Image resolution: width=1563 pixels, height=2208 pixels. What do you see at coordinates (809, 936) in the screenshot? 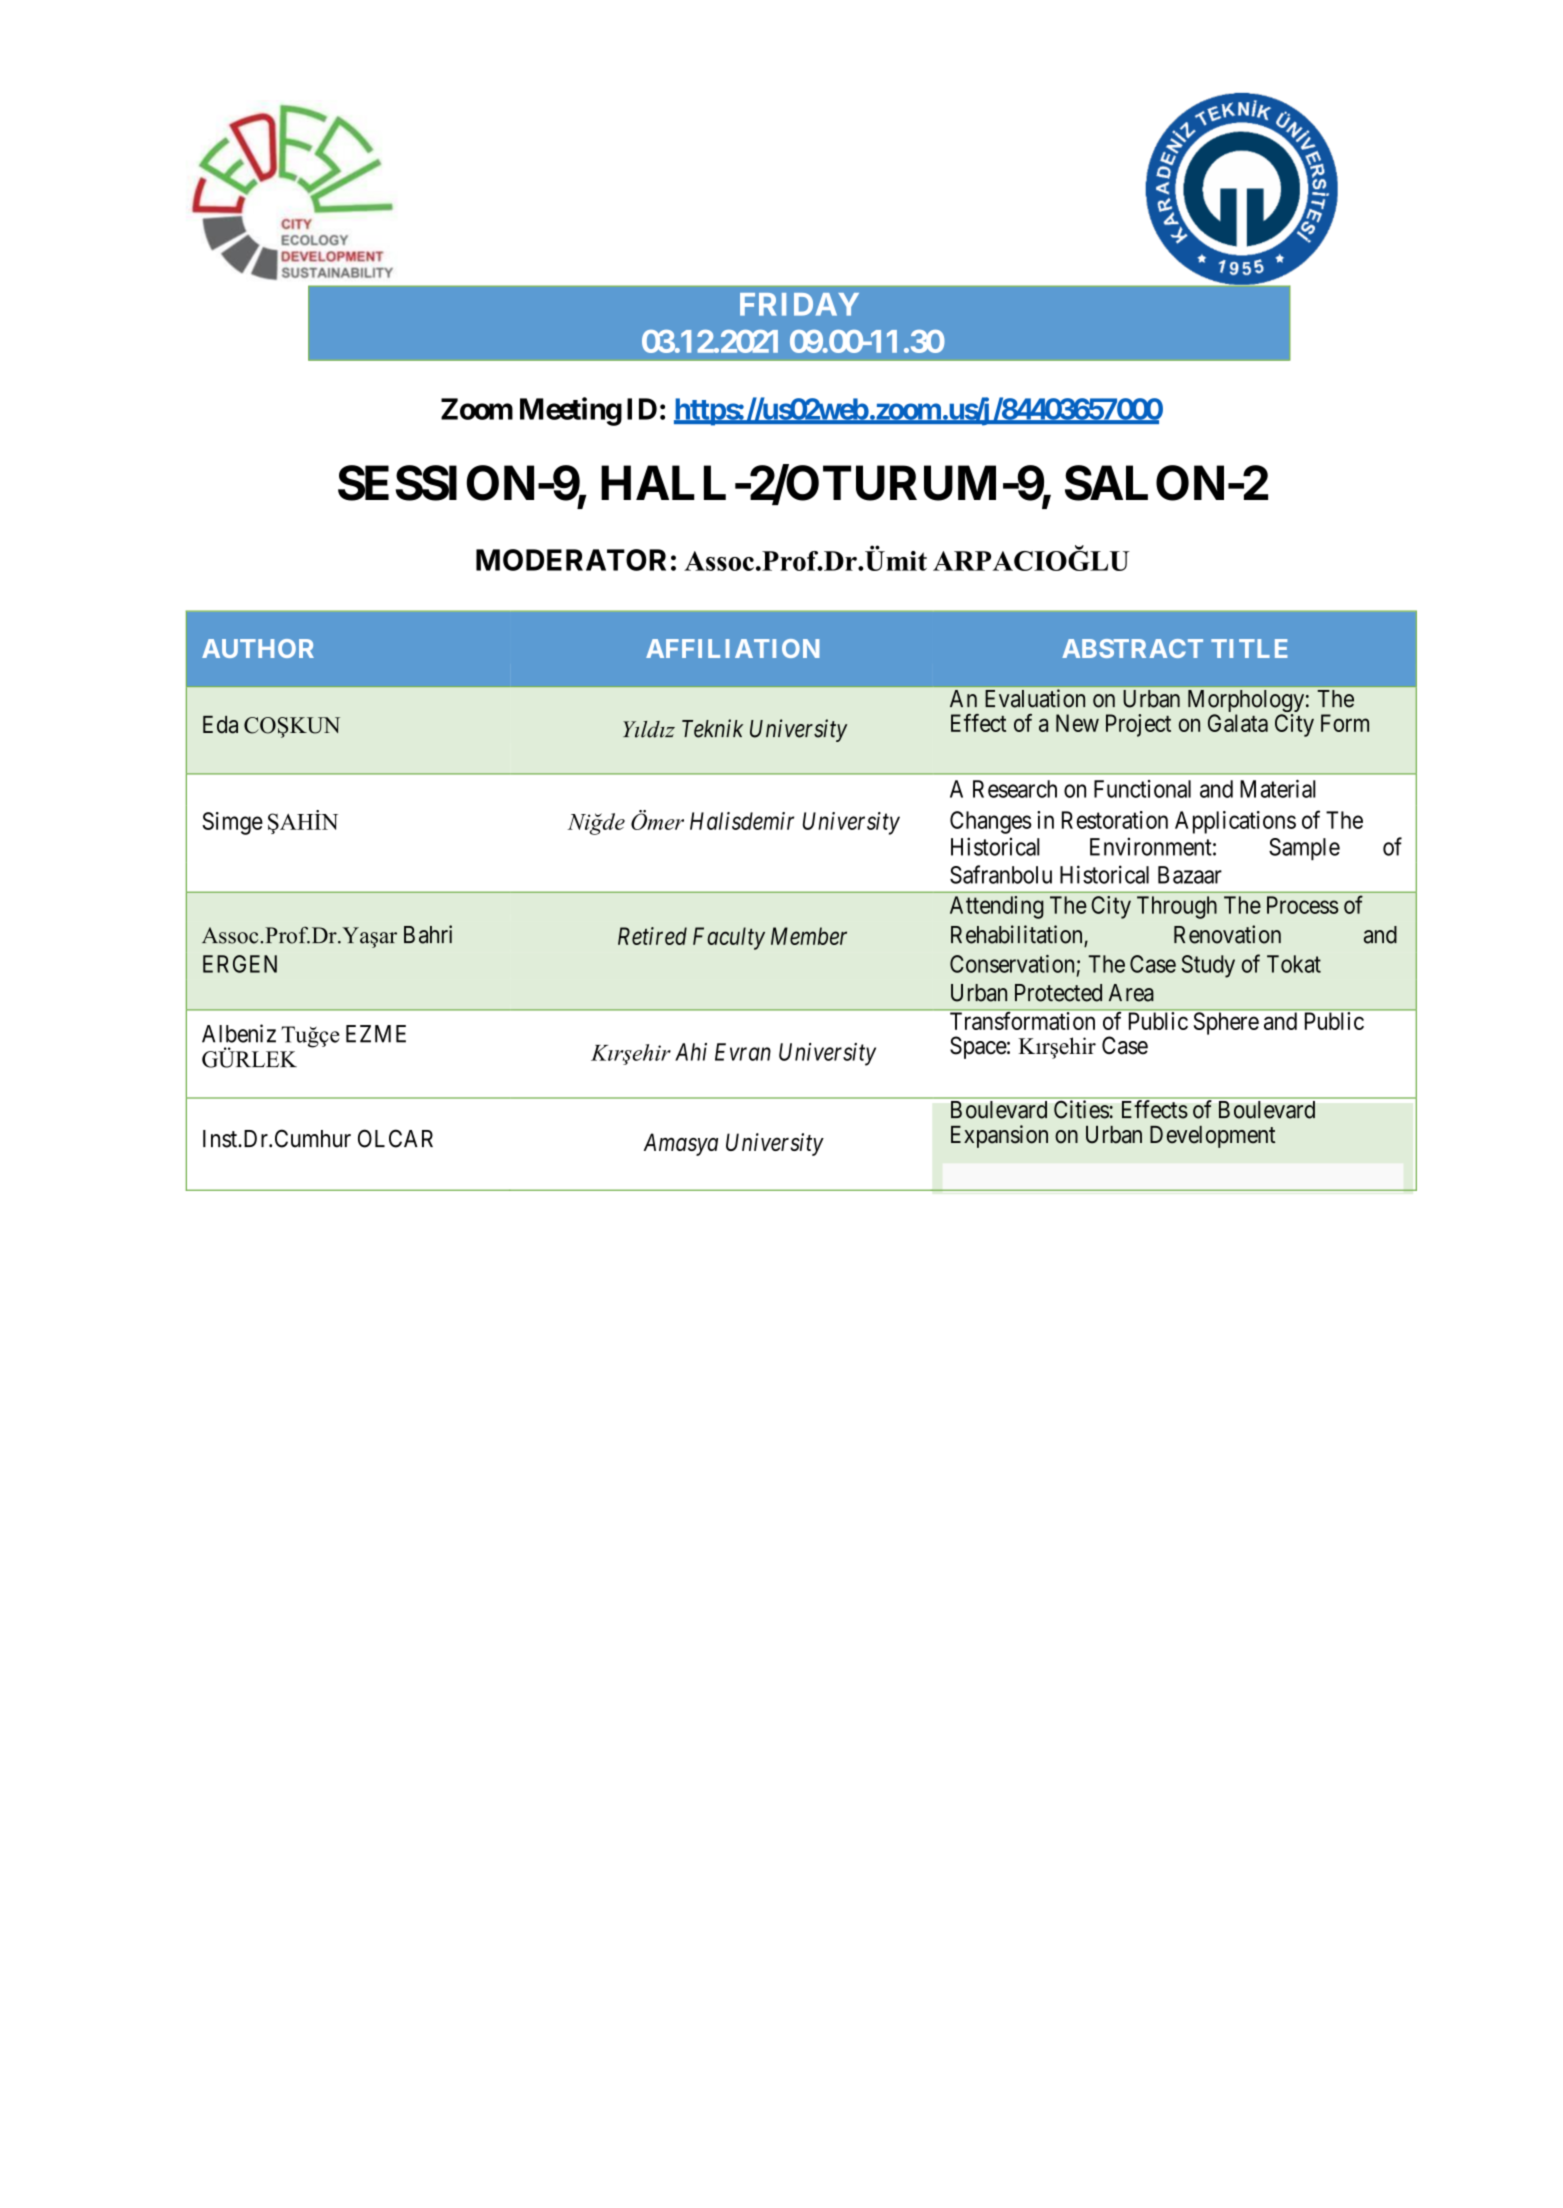
I see `Member` at bounding box center [809, 936].
